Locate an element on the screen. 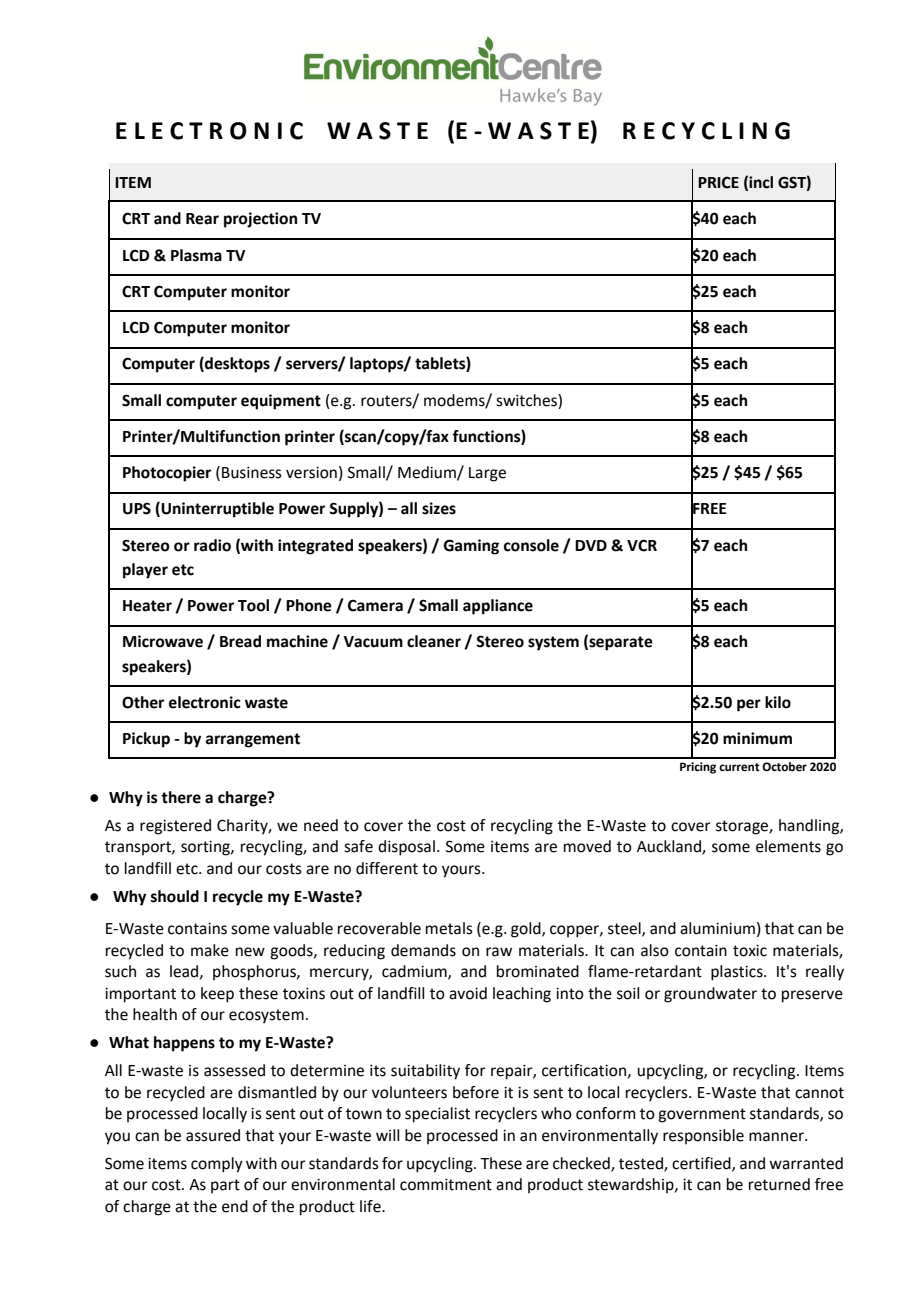 The image size is (924, 1308). projection is located at coordinates (260, 220).
